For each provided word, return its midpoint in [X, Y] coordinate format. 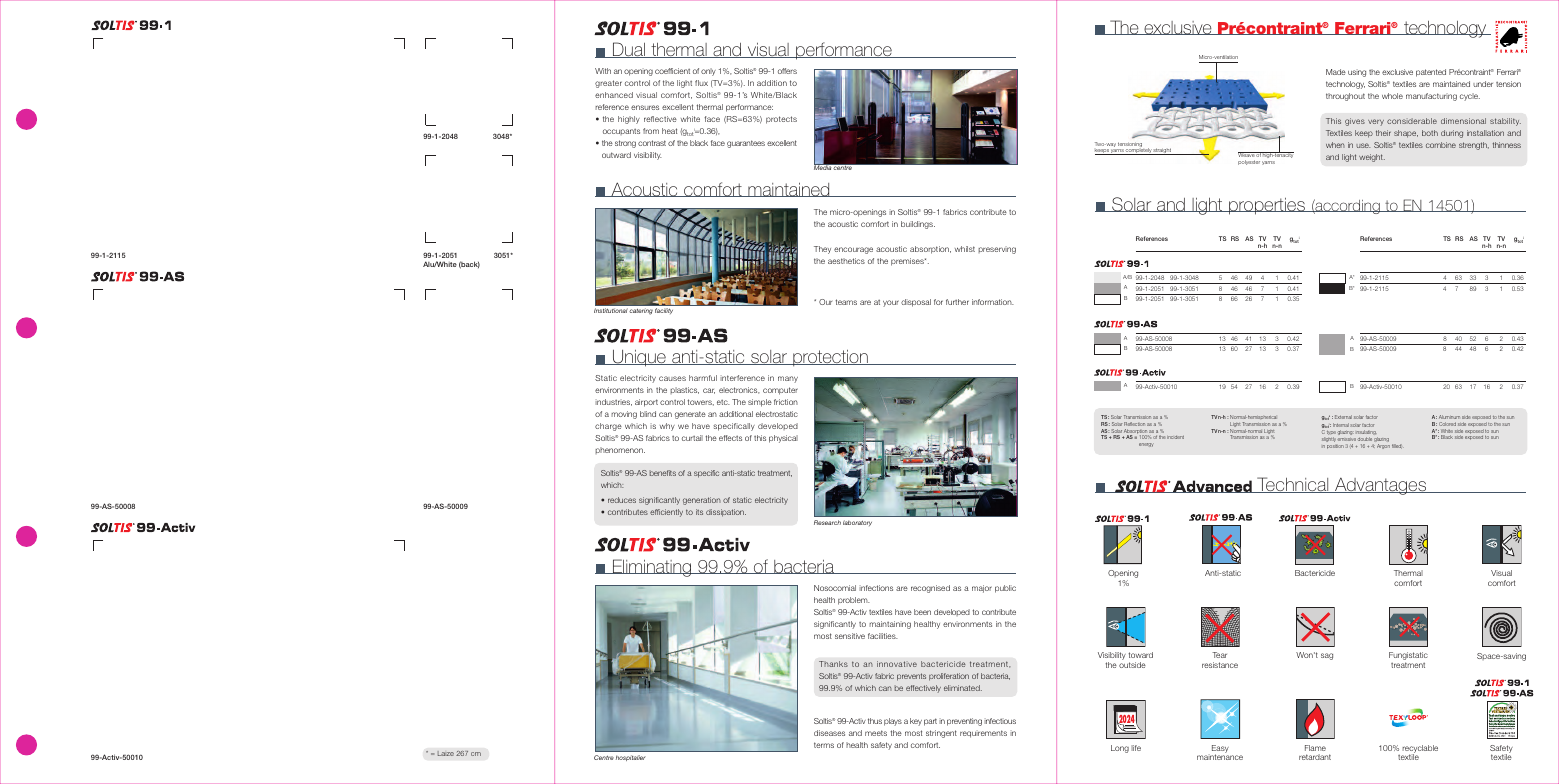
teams [846, 302]
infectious [1000, 721]
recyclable [1420, 750]
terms [824, 745]
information [993, 302]
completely [1138, 150]
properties [1267, 206]
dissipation [726, 513]
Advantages [1381, 486]
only [708, 72]
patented [1431, 73]
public [1005, 589]
